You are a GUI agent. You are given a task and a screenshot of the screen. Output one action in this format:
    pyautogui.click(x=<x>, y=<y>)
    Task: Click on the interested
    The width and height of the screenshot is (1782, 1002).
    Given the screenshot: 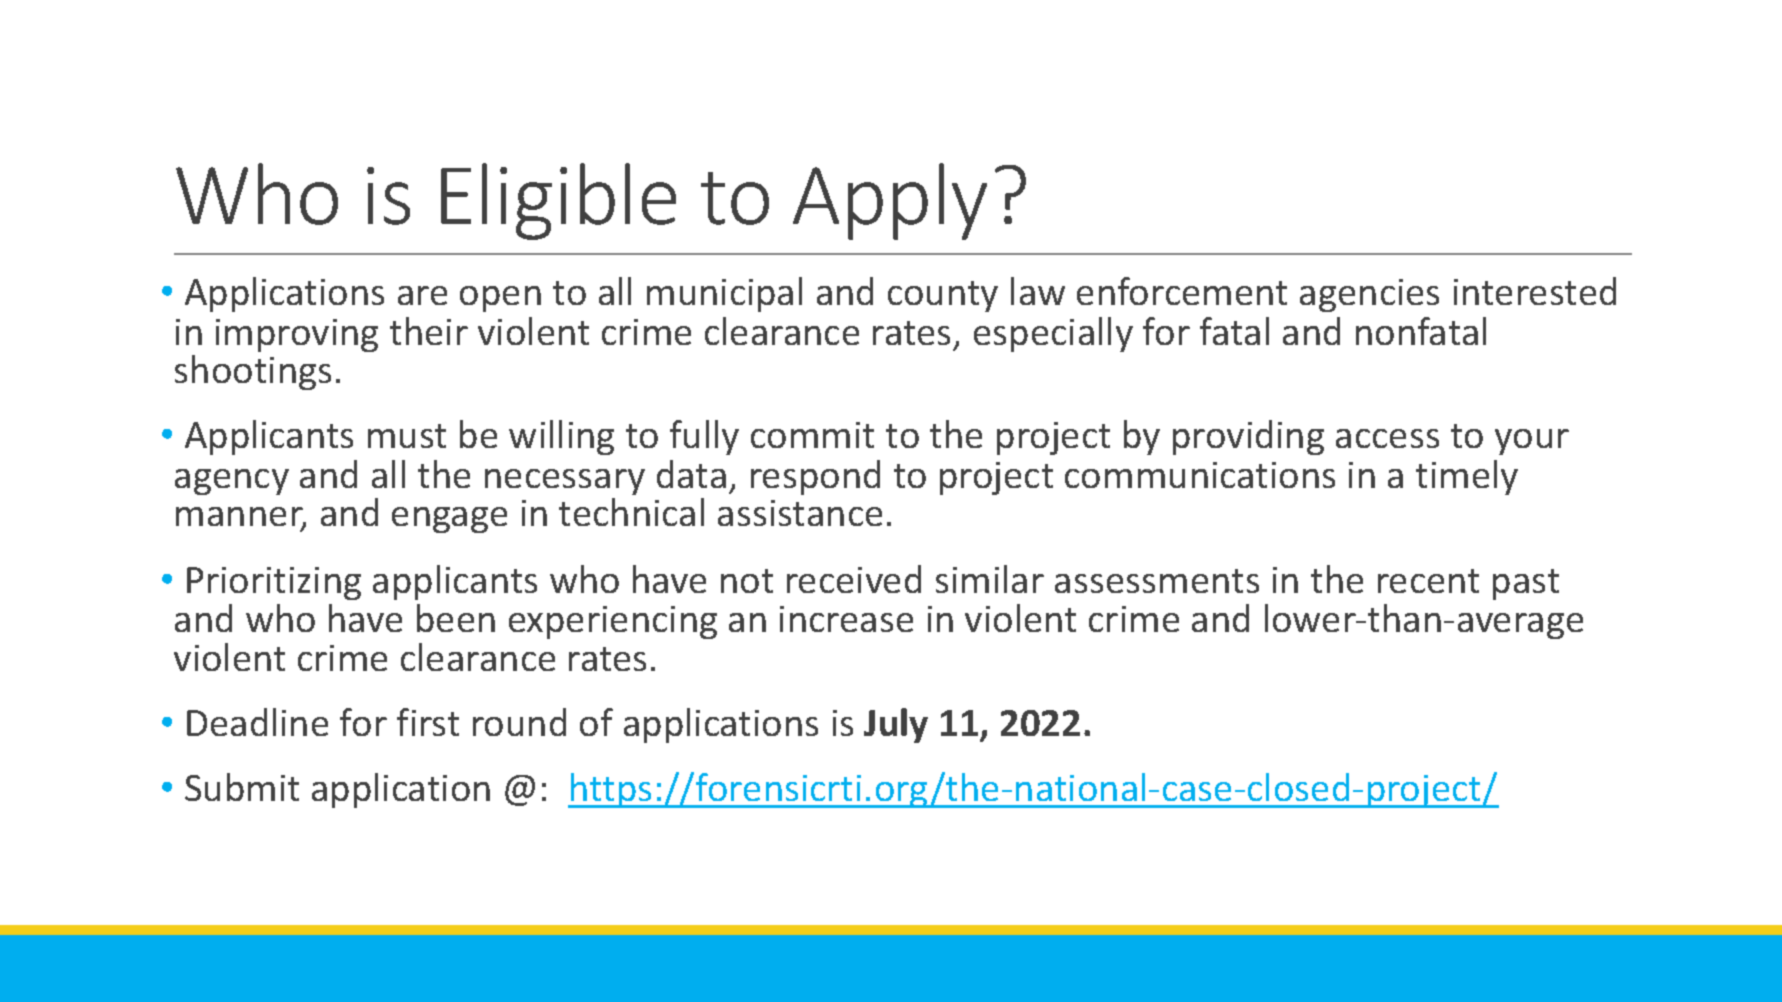 What is the action you would take?
    pyautogui.click(x=1535, y=291)
